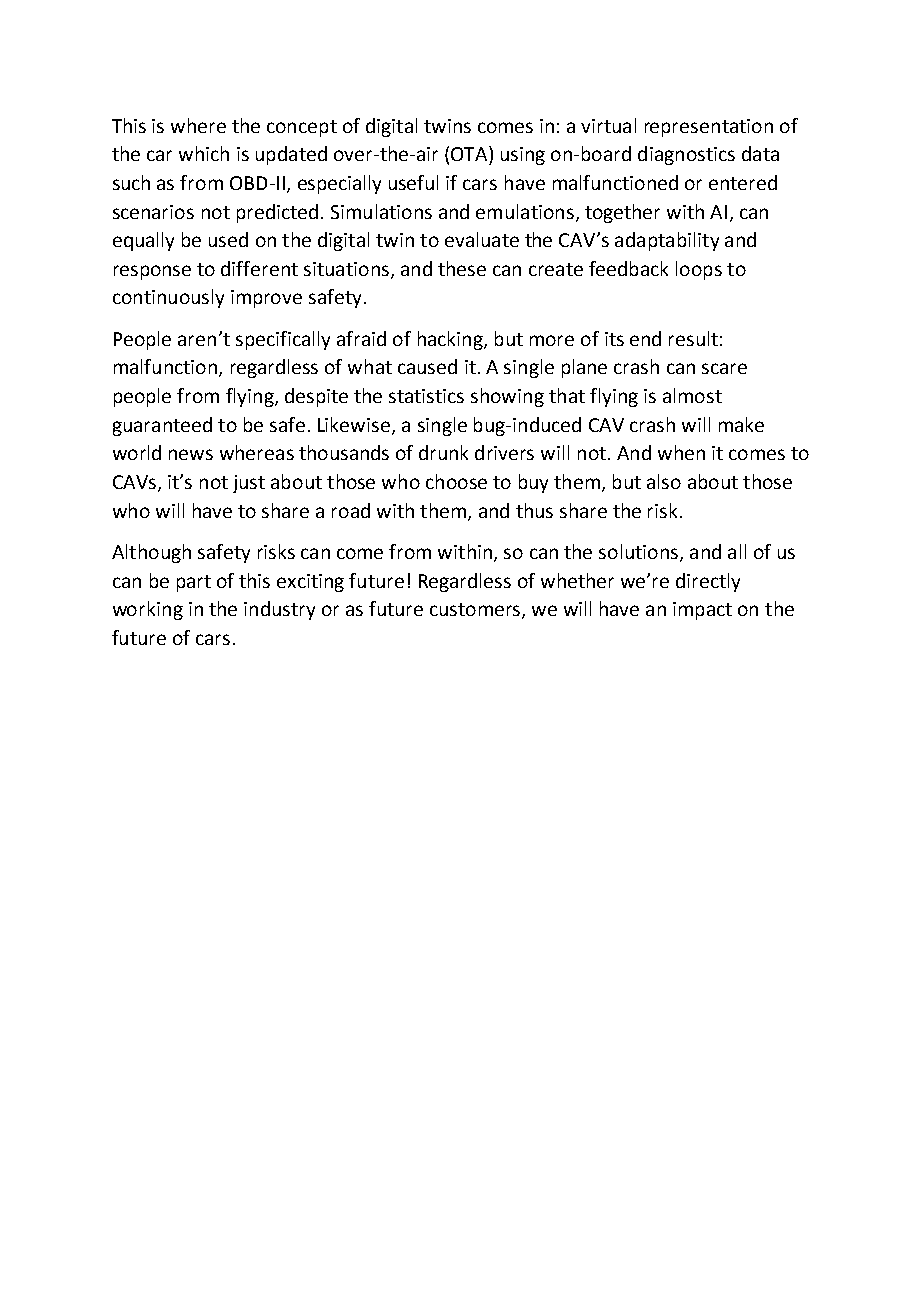 This screenshot has height=1308, width=924. I want to click on OTA, so click(470, 153).
